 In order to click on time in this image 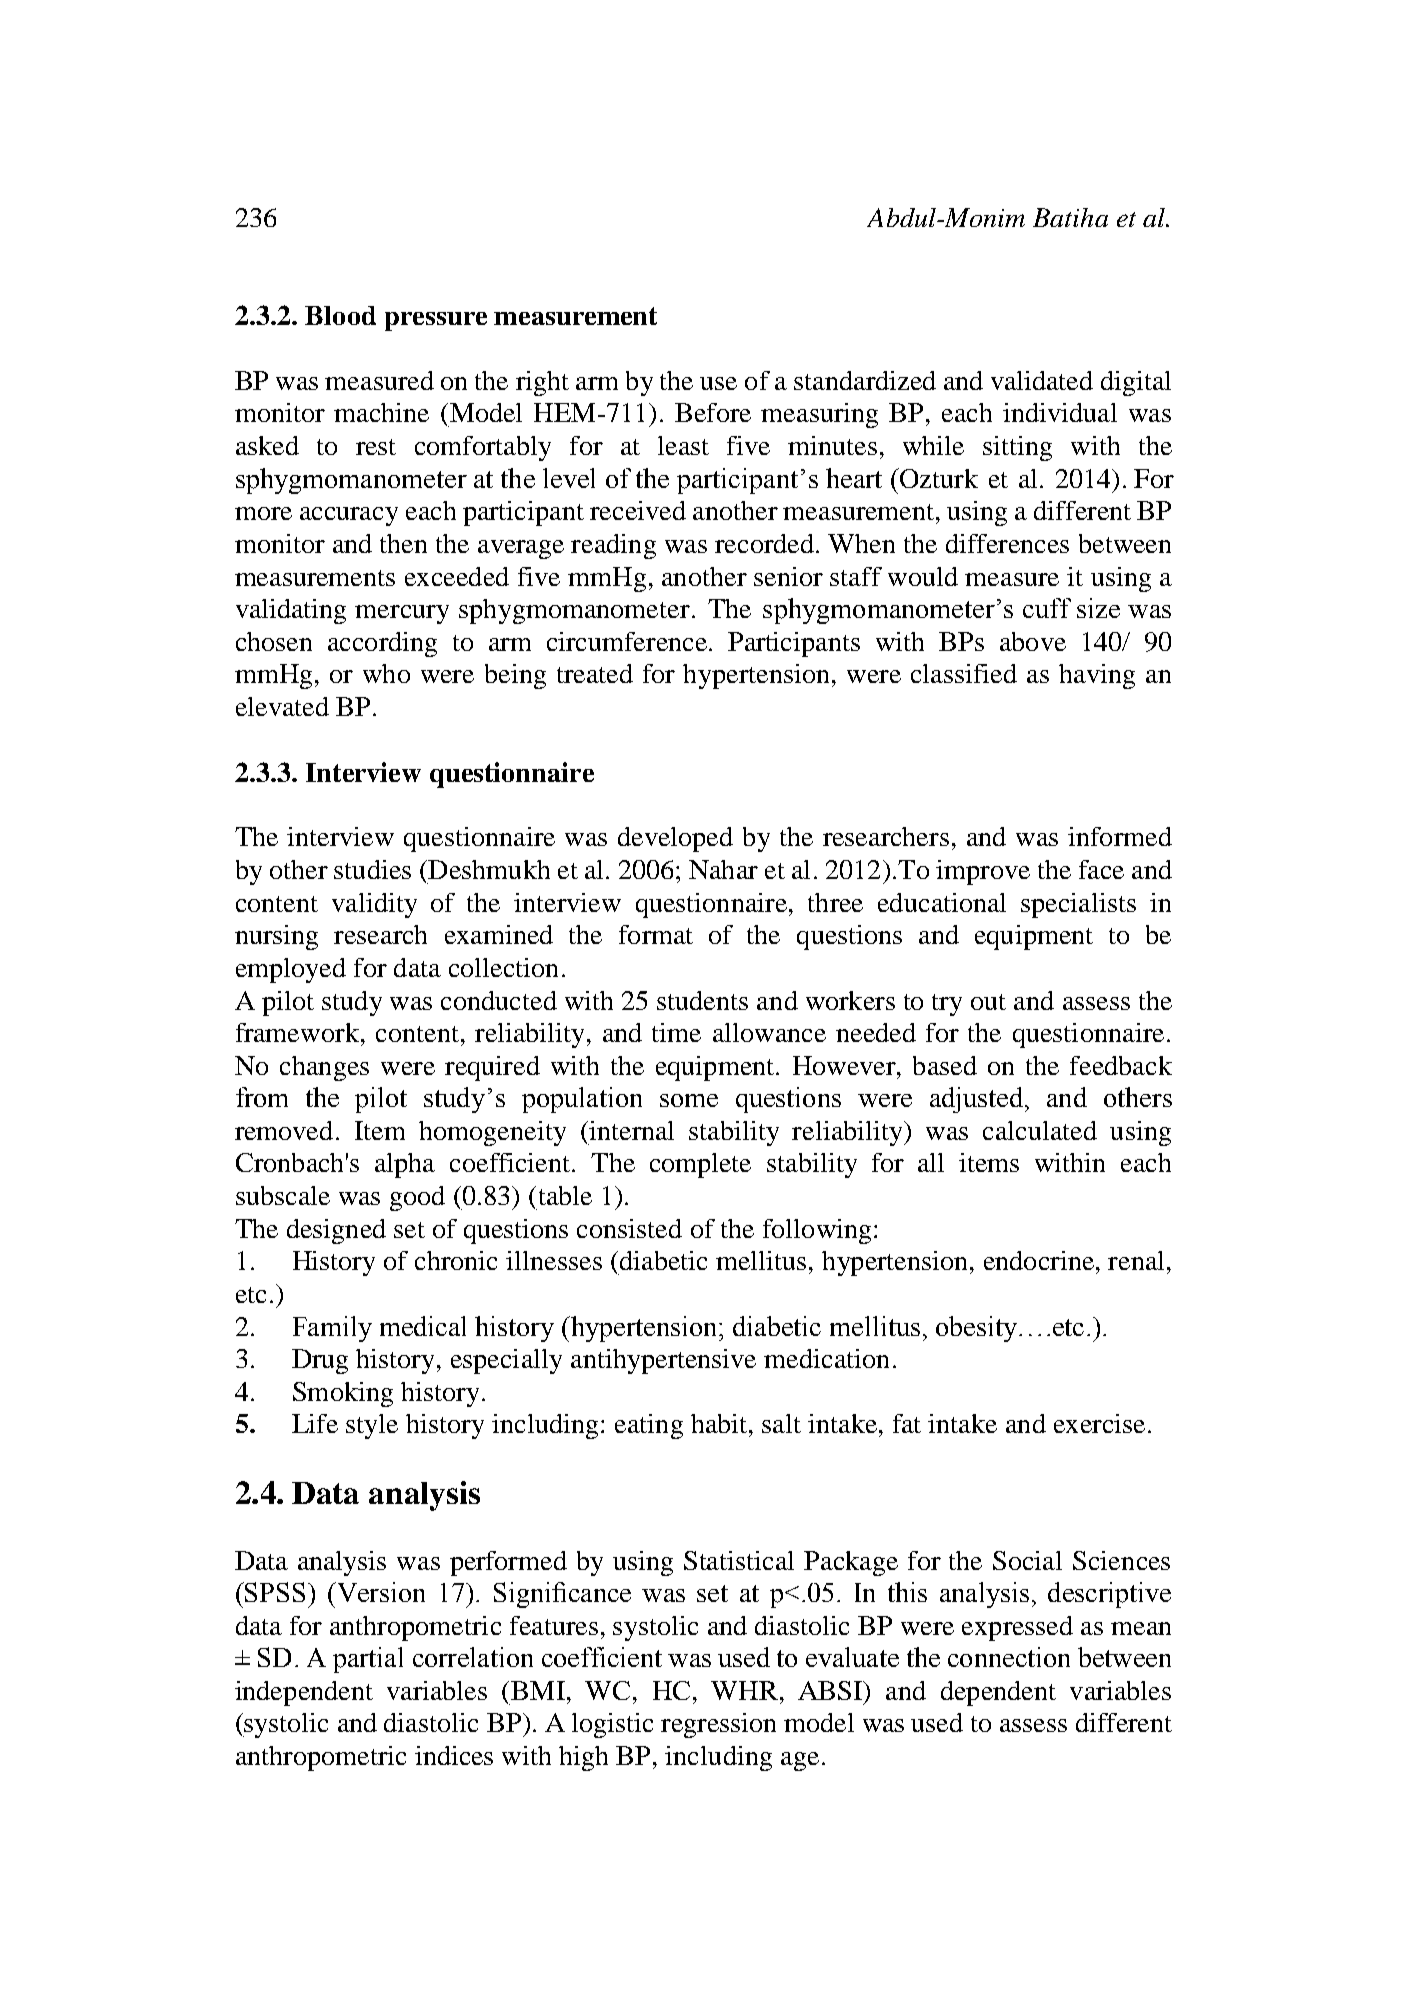, I will do `click(676, 1032)`.
